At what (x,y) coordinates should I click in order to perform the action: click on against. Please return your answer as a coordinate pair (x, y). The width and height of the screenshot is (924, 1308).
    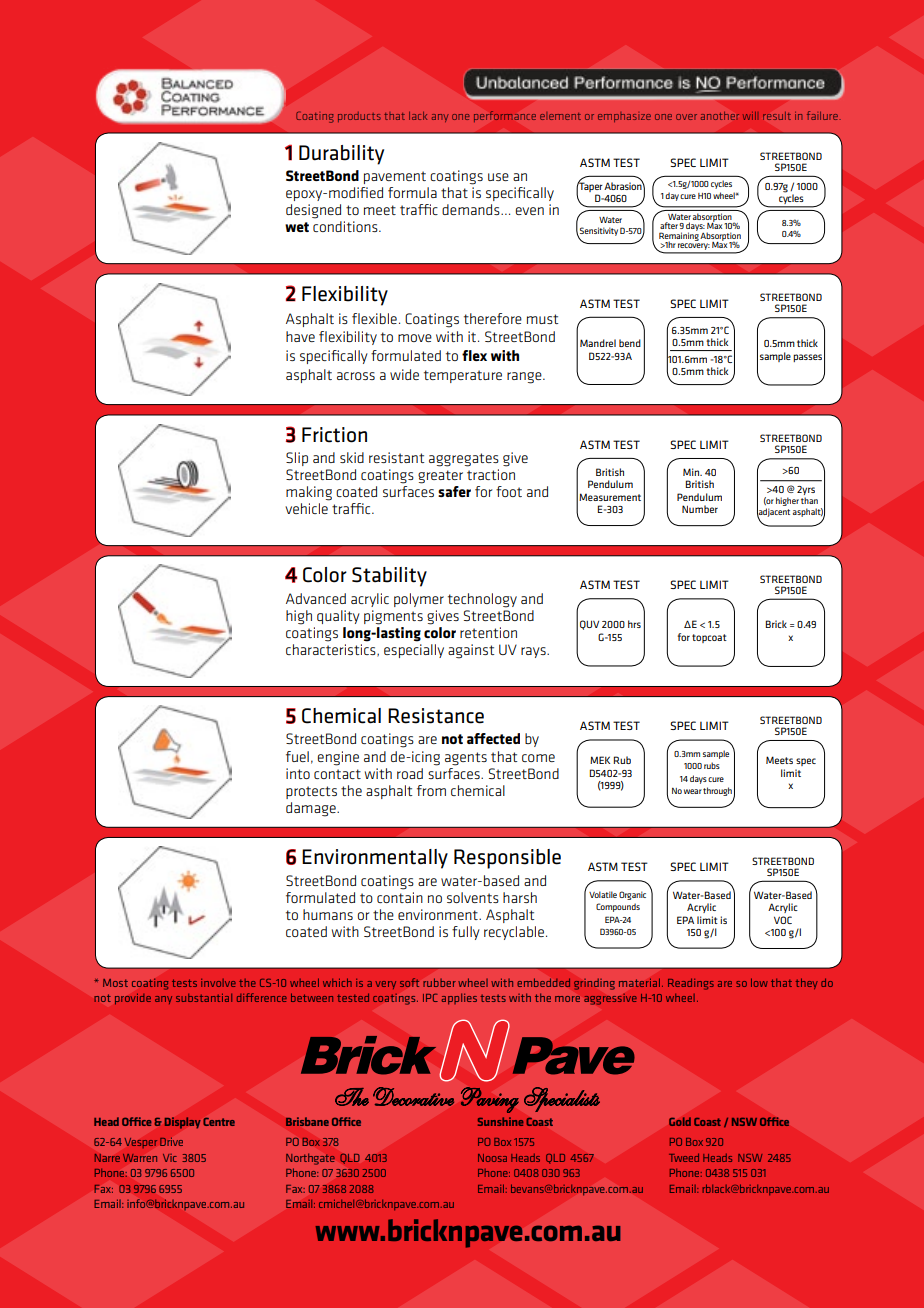
    Looking at the image, I should click on (471, 651).
